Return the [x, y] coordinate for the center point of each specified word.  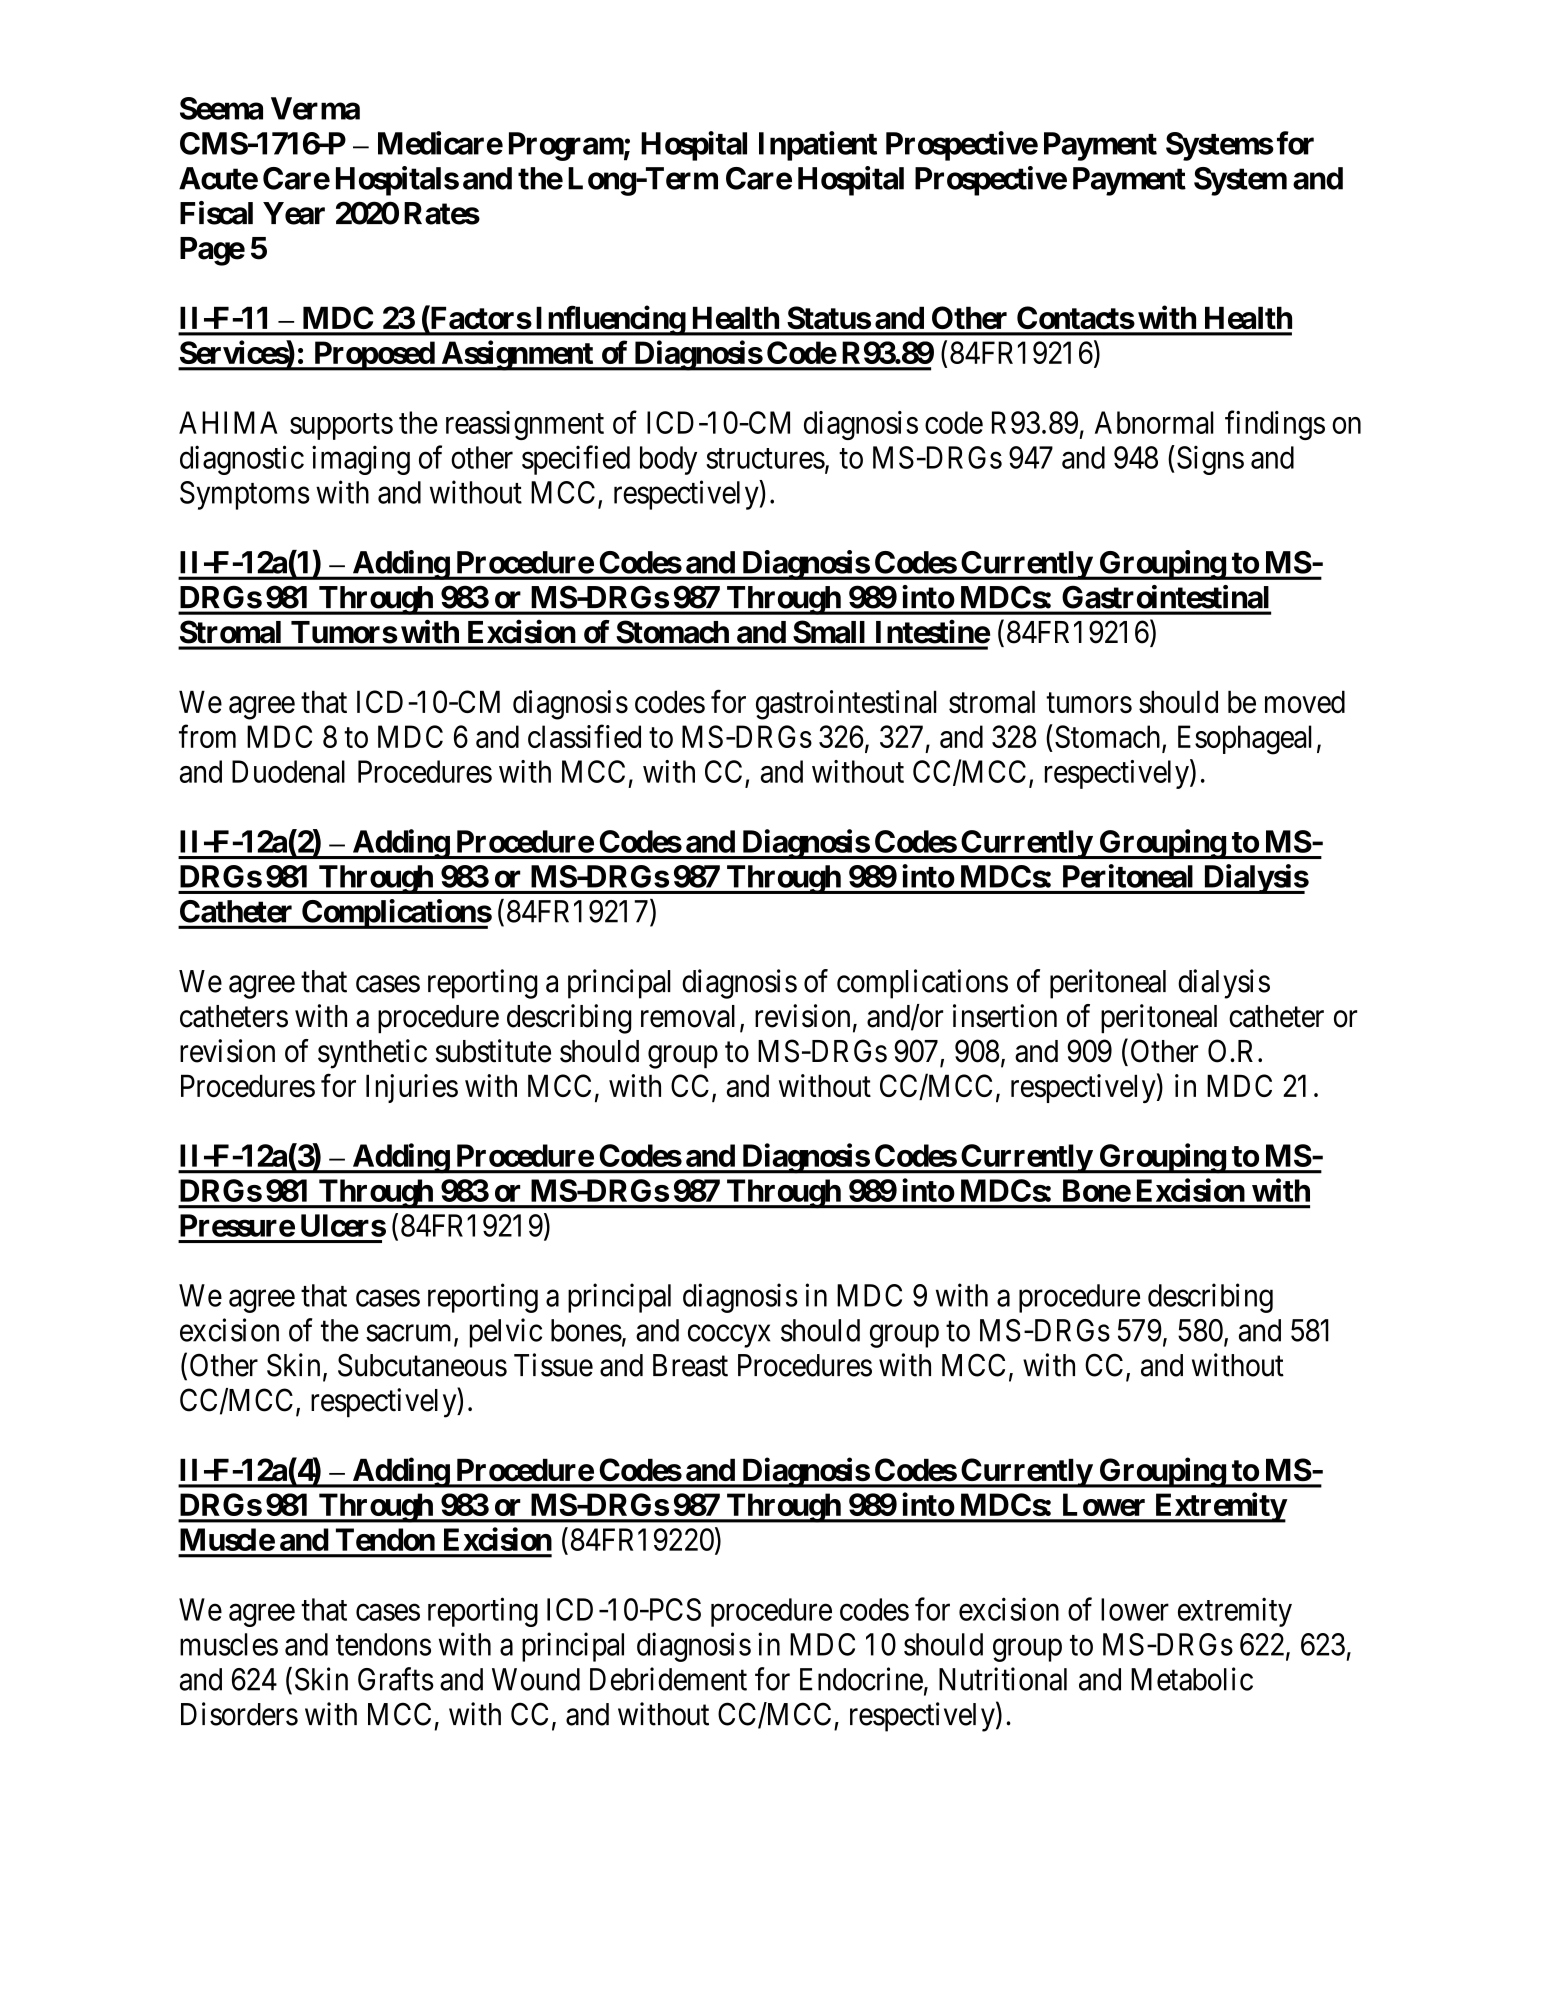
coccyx [729, 1336]
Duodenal [288, 771]
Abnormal [1154, 422]
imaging [361, 460]
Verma [315, 108]
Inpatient [818, 146]
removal [688, 1016]
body [668, 460]
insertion [1005, 1016]
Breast [690, 1365]
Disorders [239, 1714]
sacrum [410, 1334]
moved [1305, 702]
